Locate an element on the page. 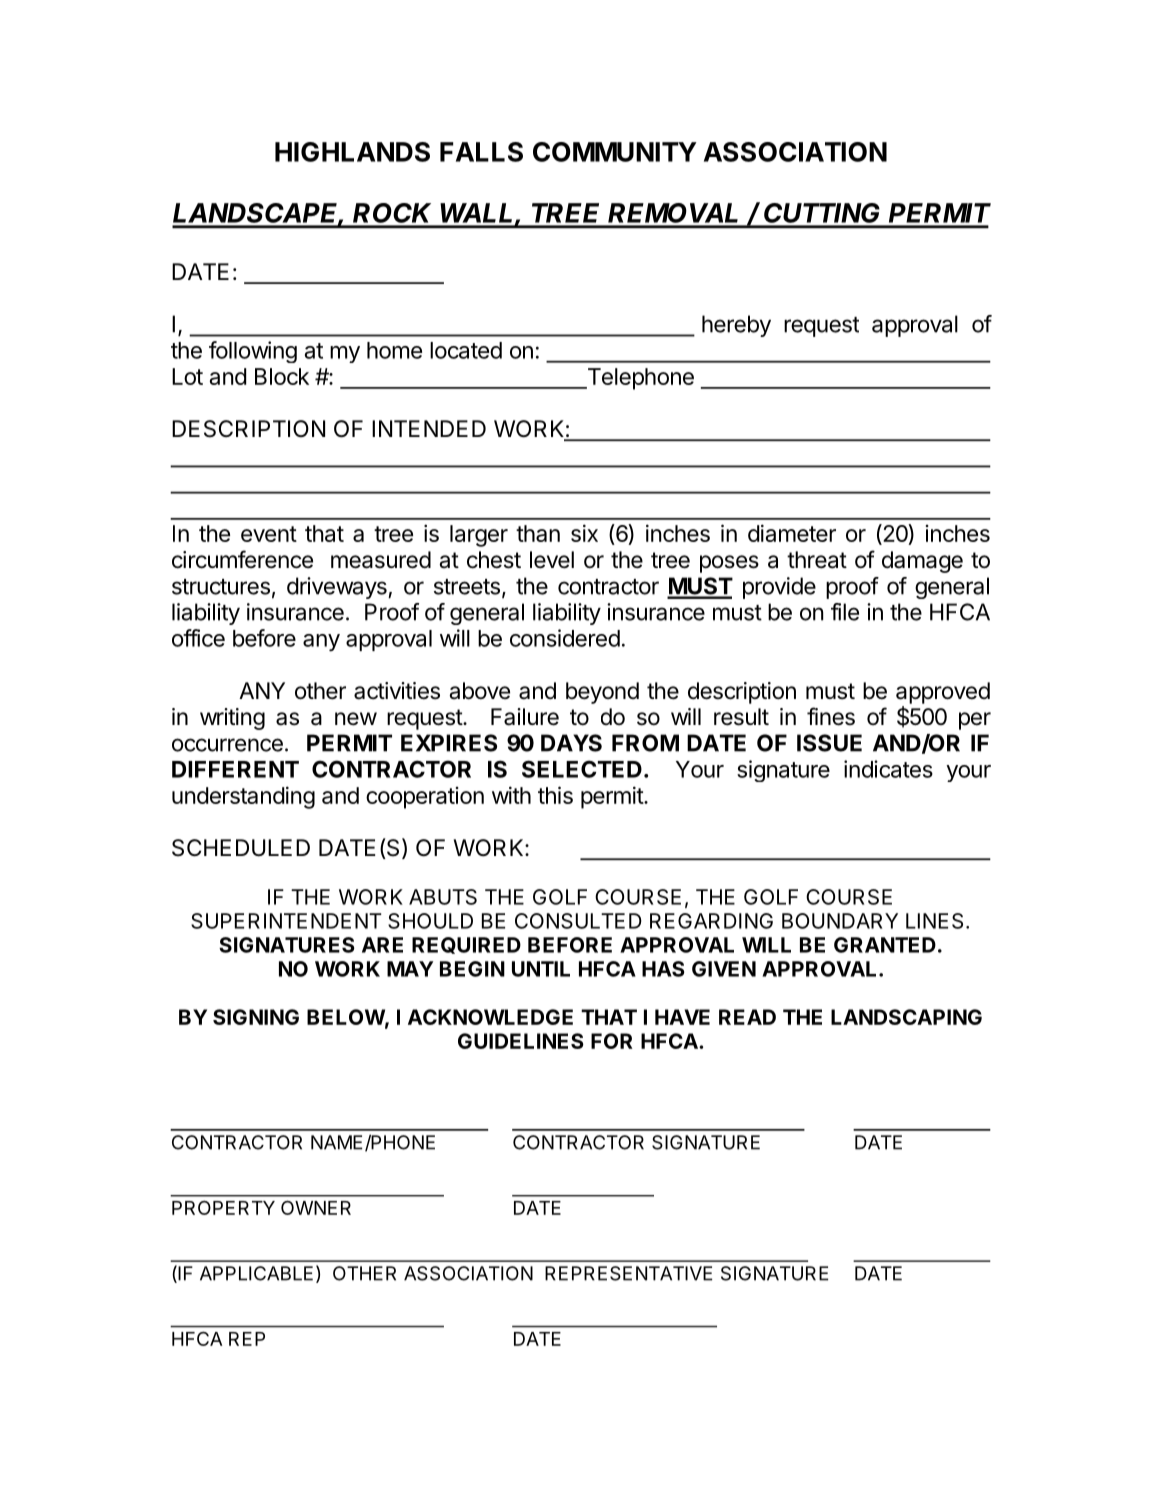 Image resolution: width=1161 pixels, height=1503 pixels. HIGHLANDS is located at coordinates (352, 152).
